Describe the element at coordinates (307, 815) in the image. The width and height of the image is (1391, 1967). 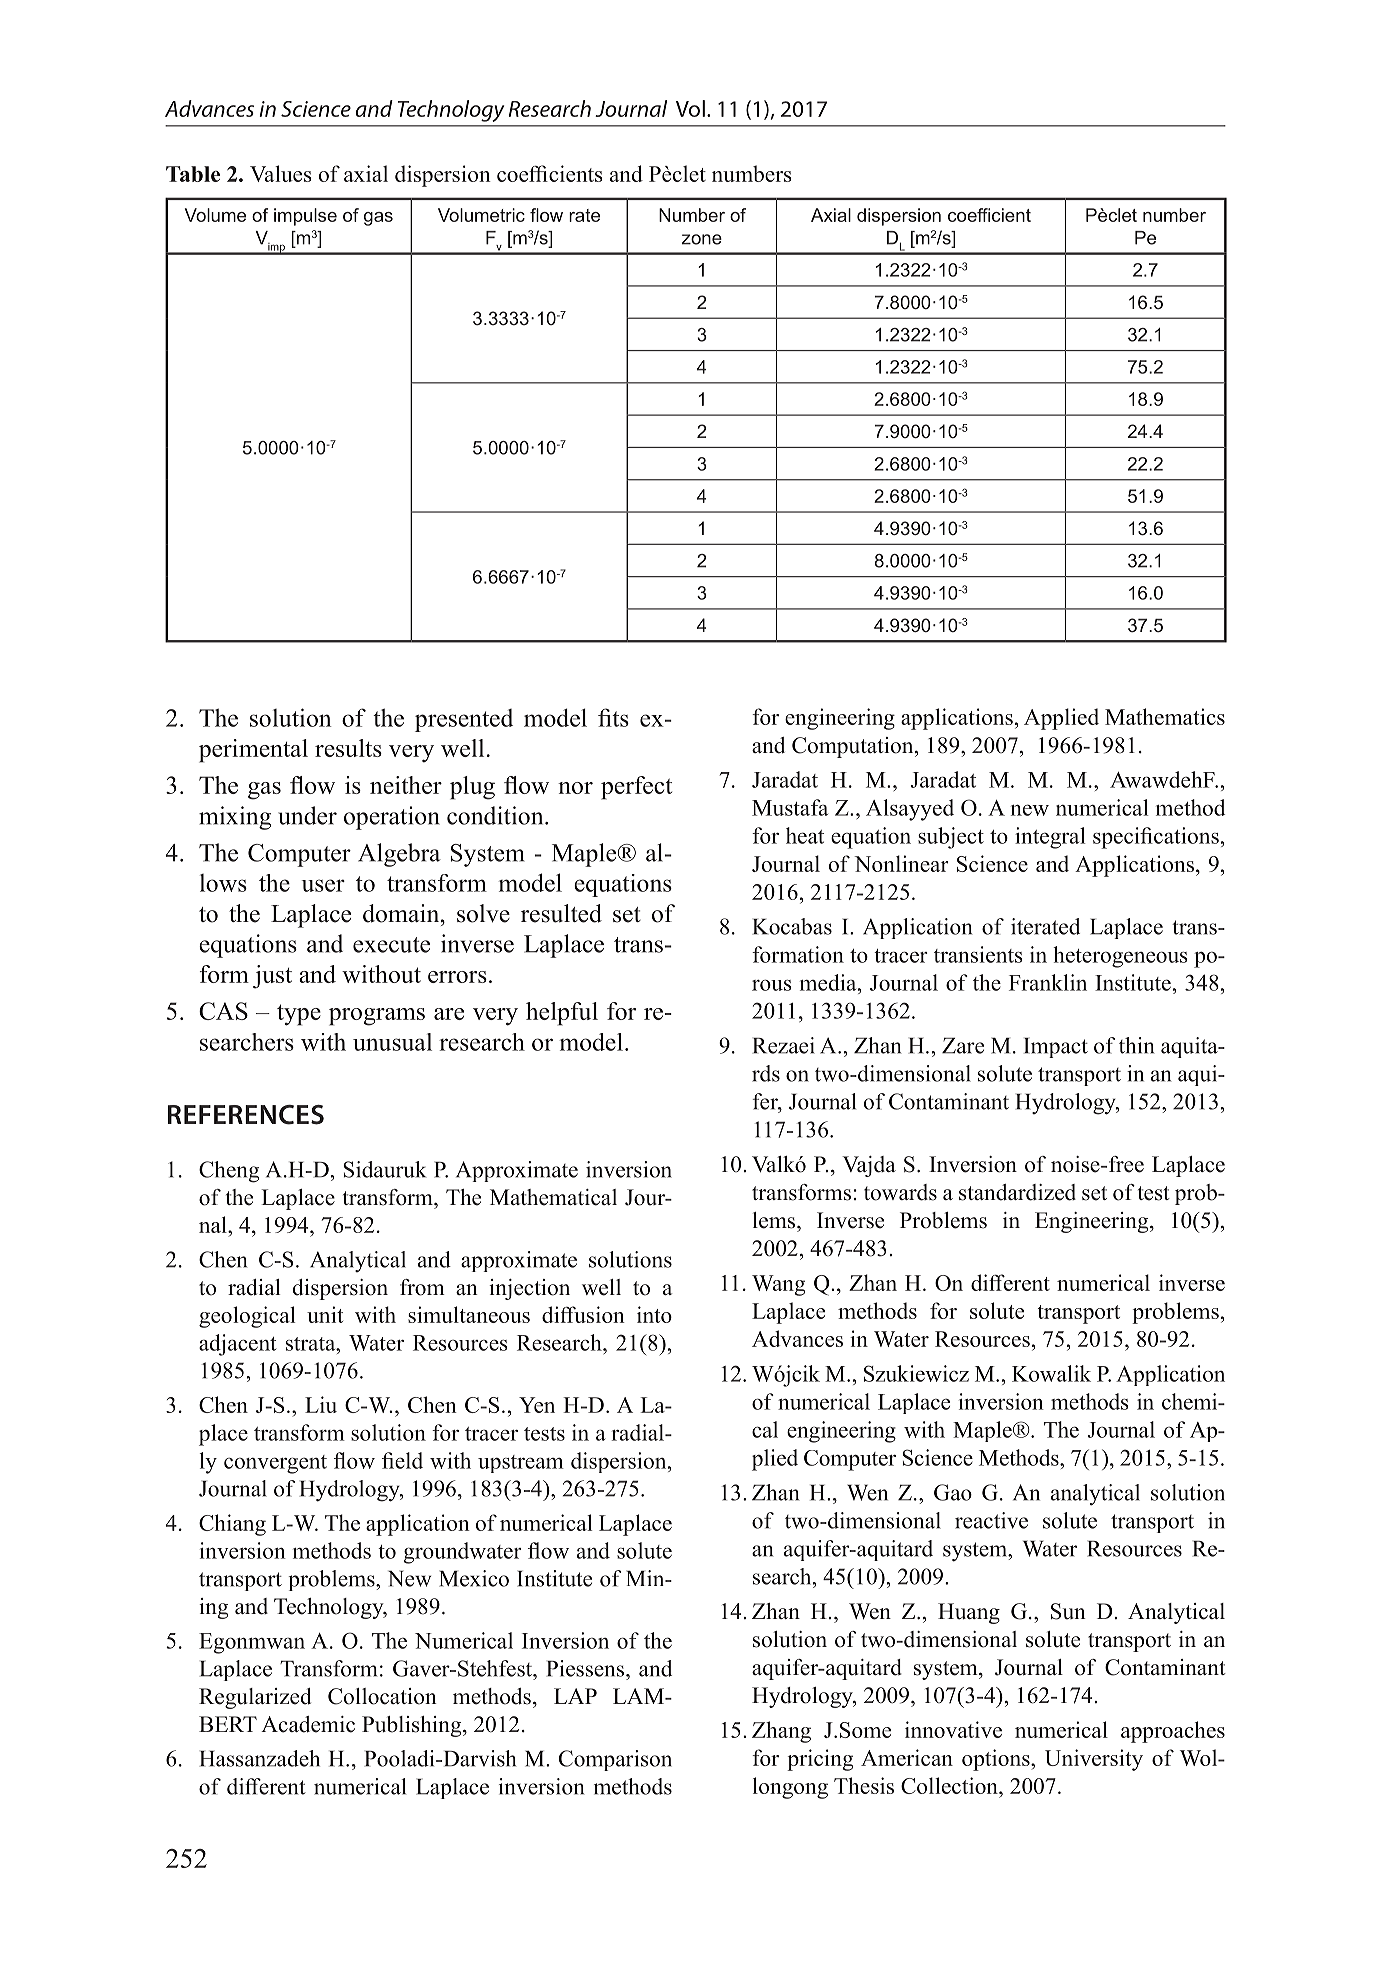
I see `under` at that location.
